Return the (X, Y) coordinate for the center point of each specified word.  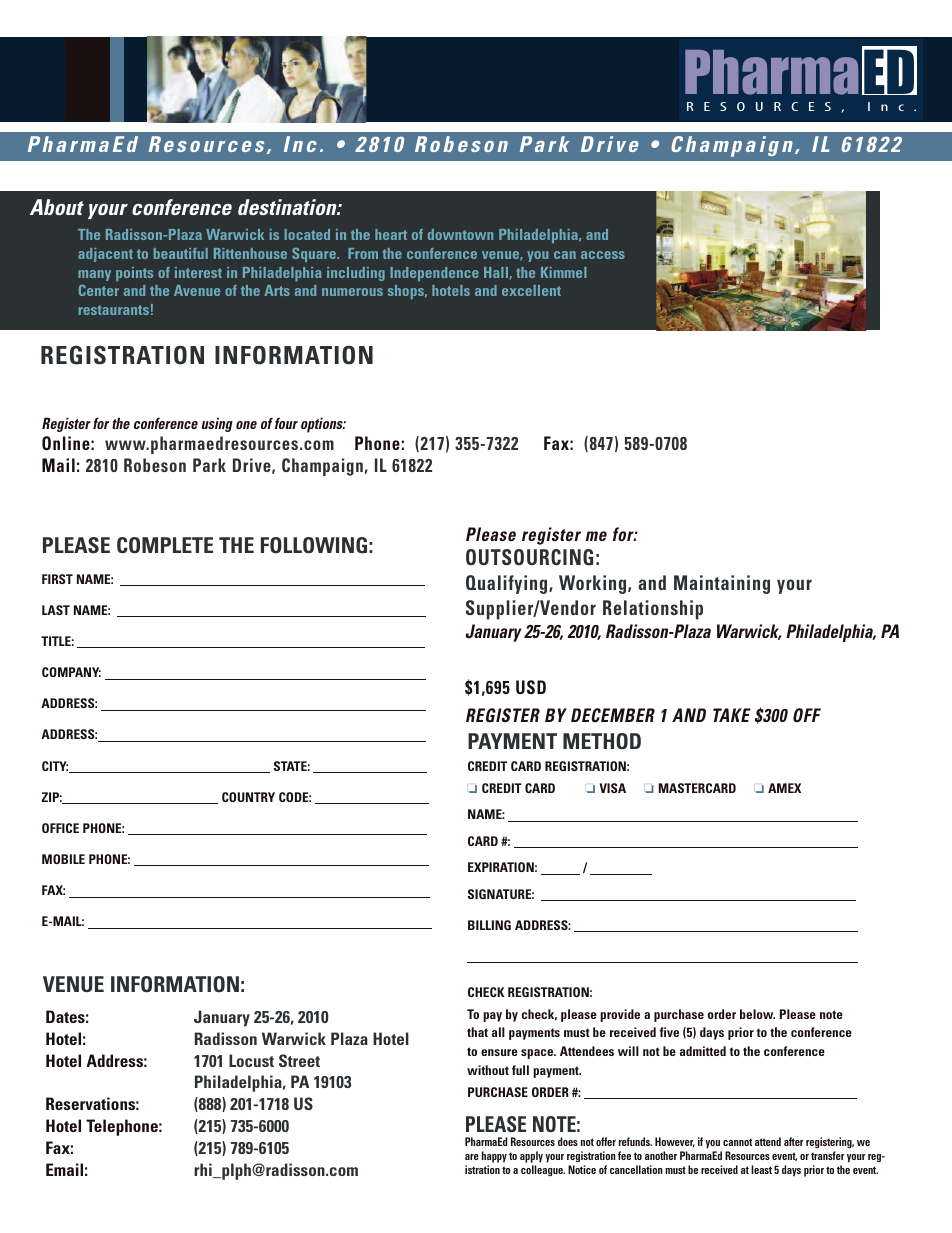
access (603, 255)
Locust (251, 1060)
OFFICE (60, 828)
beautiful (181, 253)
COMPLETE (165, 545)
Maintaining (722, 584)
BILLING (489, 925)
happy (494, 1158)
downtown (460, 234)
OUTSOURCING (529, 557)
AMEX (784, 788)
